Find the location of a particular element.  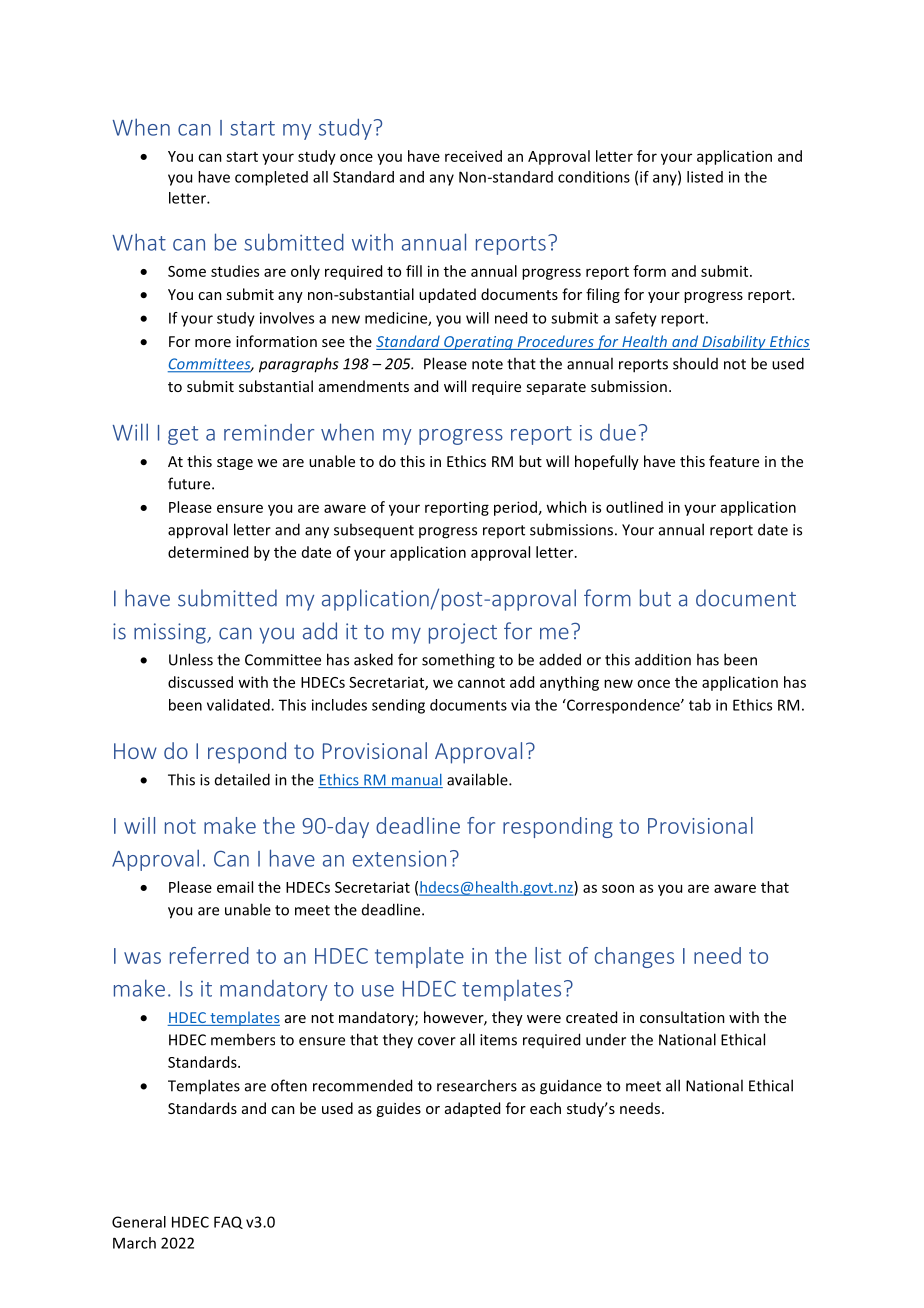

completed is located at coordinates (271, 178).
